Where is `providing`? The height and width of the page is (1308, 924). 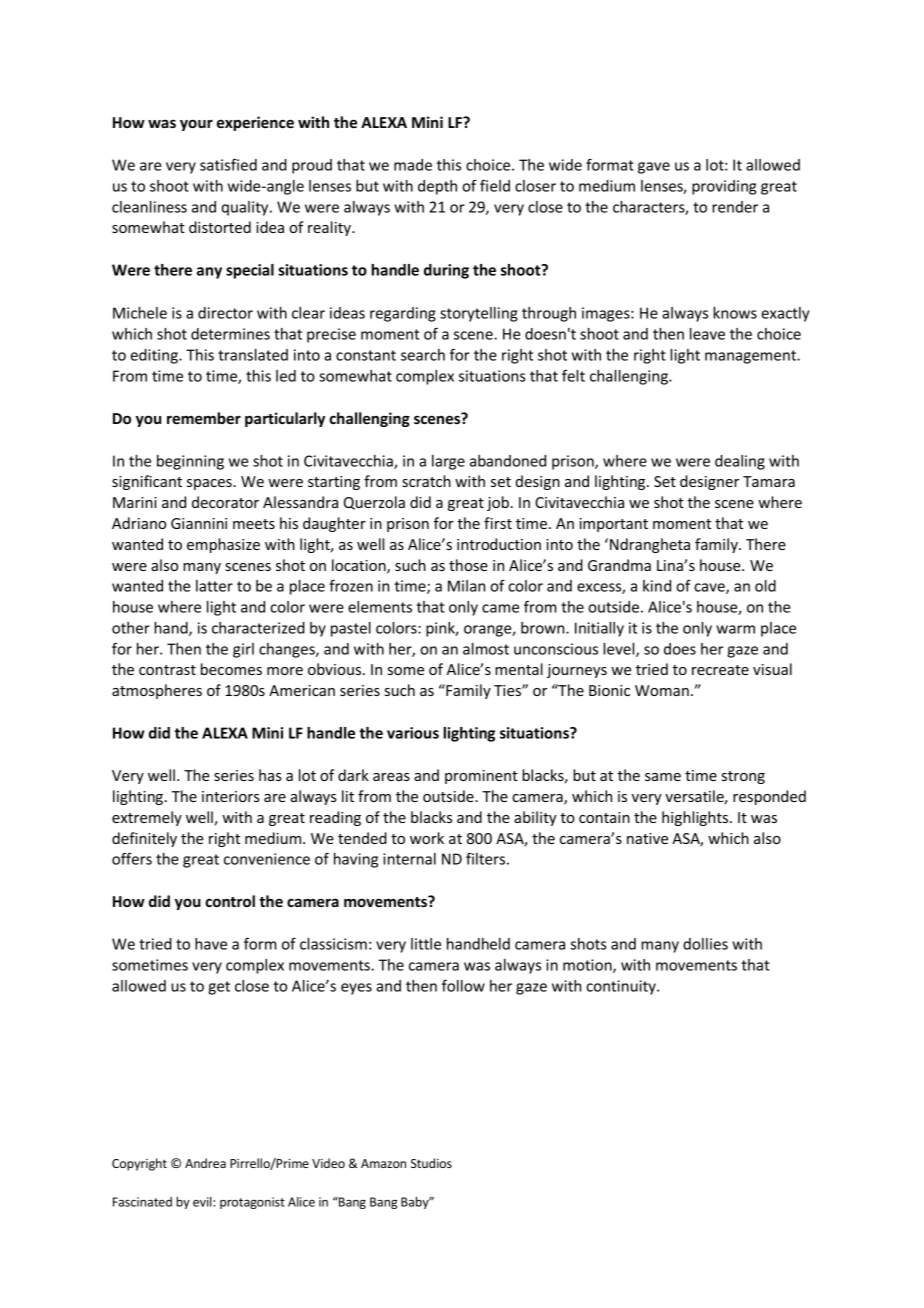
providing is located at coordinates (724, 187).
